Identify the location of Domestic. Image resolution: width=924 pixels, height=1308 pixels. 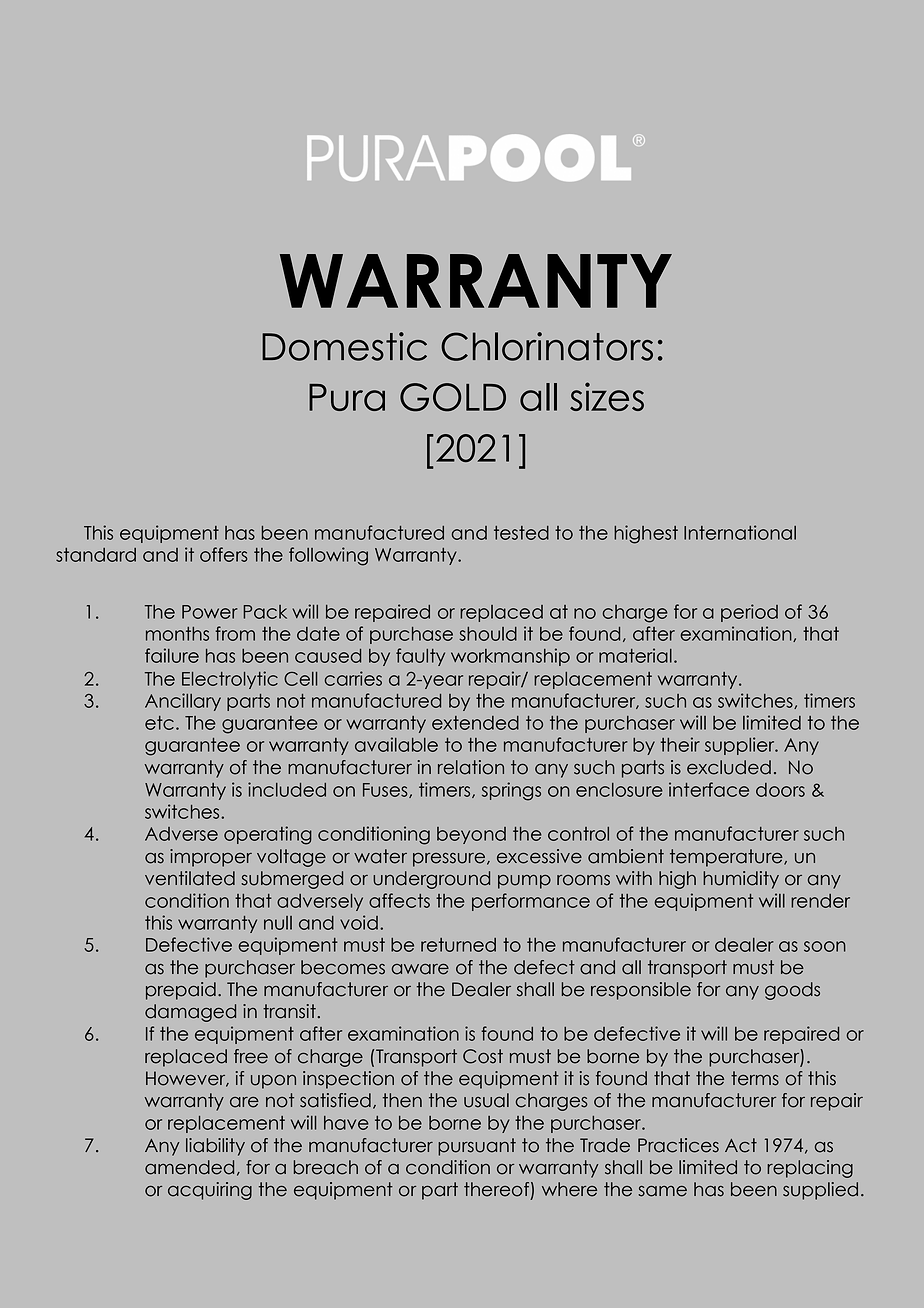
(344, 346).
